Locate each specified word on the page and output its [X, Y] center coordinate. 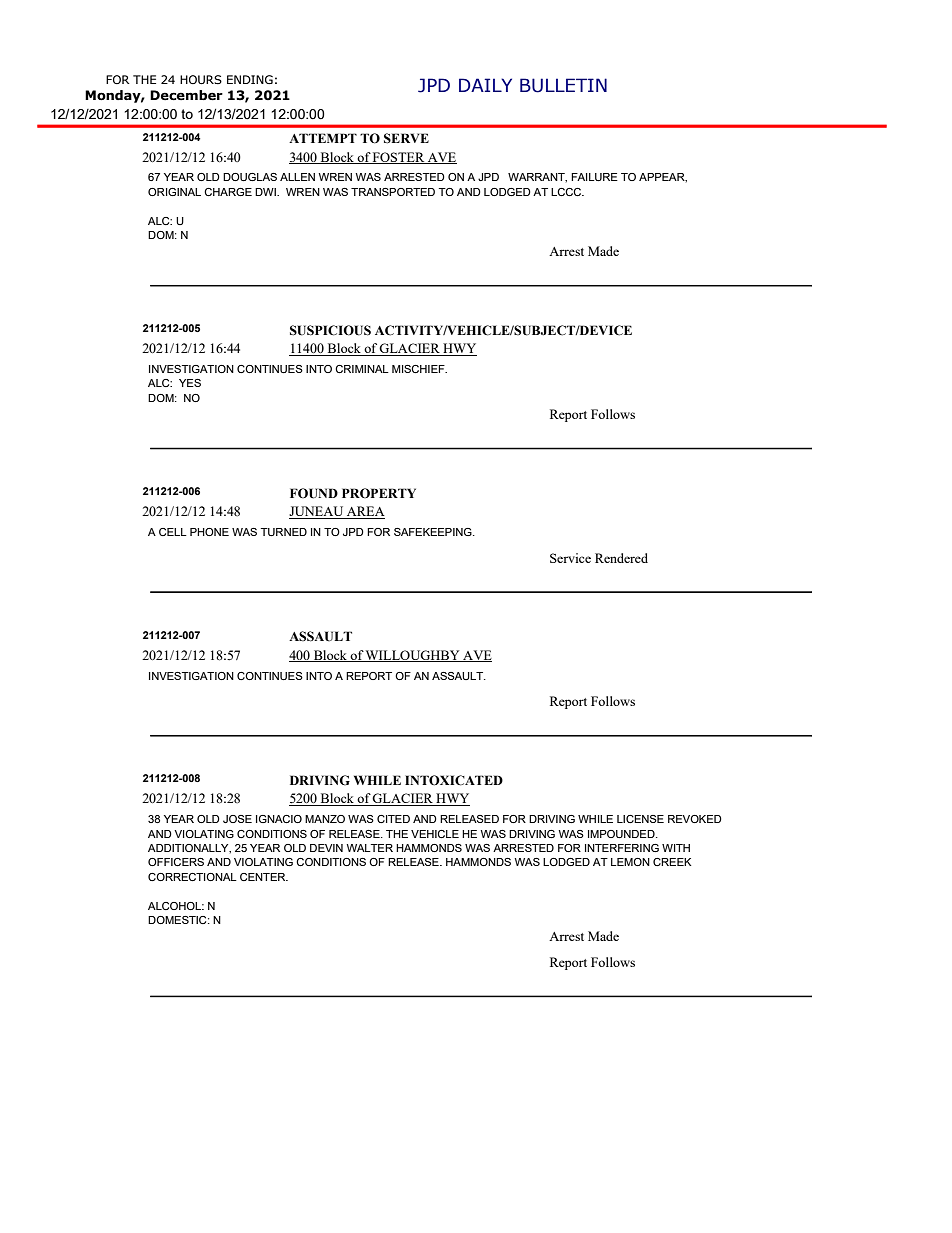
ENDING [250, 79]
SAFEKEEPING [434, 532]
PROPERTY [379, 493]
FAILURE [594, 177]
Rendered [621, 558]
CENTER [264, 877]
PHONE [209, 532]
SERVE [406, 138]
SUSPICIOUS [330, 330]
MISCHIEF [419, 369]
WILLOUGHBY [413, 656]
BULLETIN [563, 85]
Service [570, 558]
